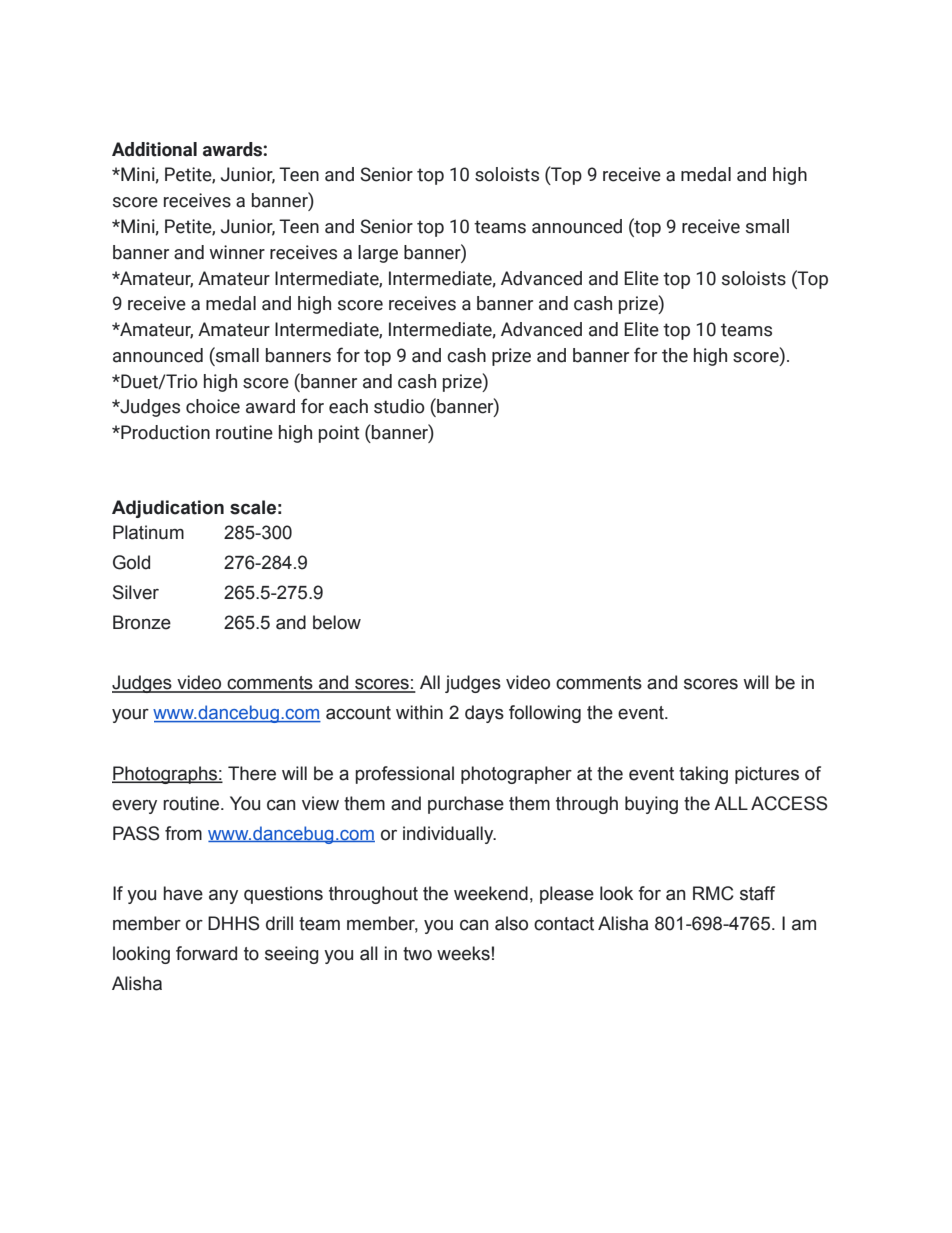 The image size is (952, 1233). What do you see at coordinates (348, 406) in the screenshot?
I see `each` at bounding box center [348, 406].
